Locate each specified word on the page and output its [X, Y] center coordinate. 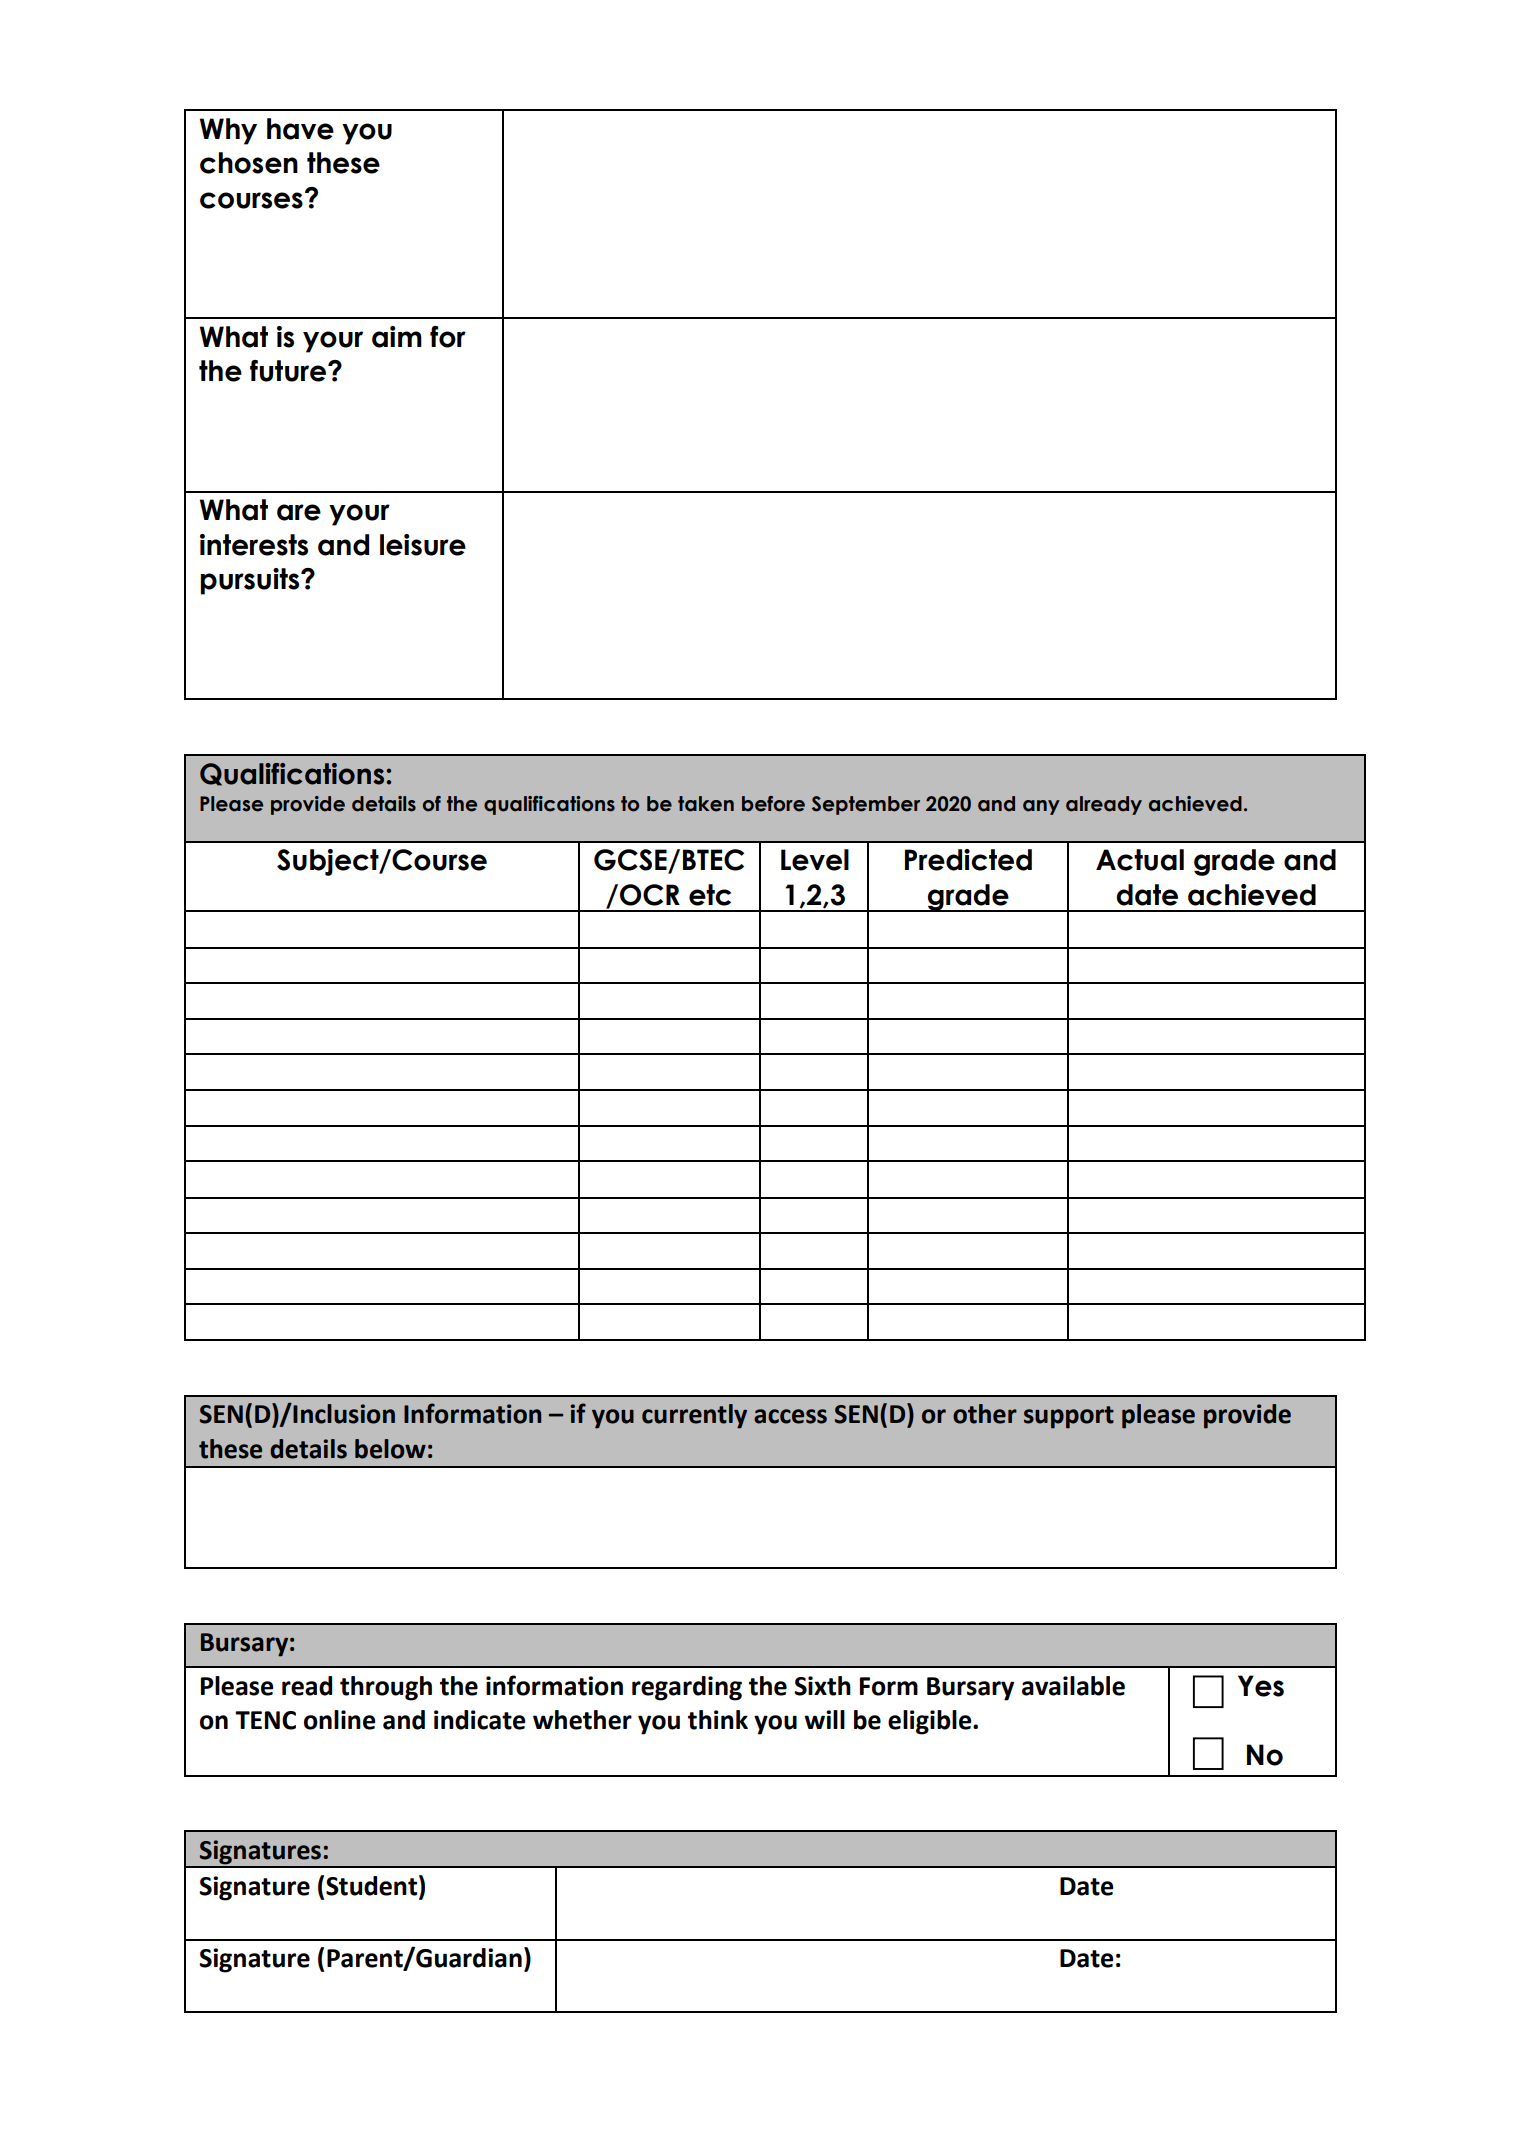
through [386, 1688]
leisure [423, 545]
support [1069, 1417]
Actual [1140, 860]
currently [694, 1416]
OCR [650, 895]
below [390, 1449]
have [300, 129]
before [773, 804]
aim [397, 337]
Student [373, 1885]
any [1041, 807]
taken [706, 804]
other [985, 1414]
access [790, 1416]
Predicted [968, 860]
